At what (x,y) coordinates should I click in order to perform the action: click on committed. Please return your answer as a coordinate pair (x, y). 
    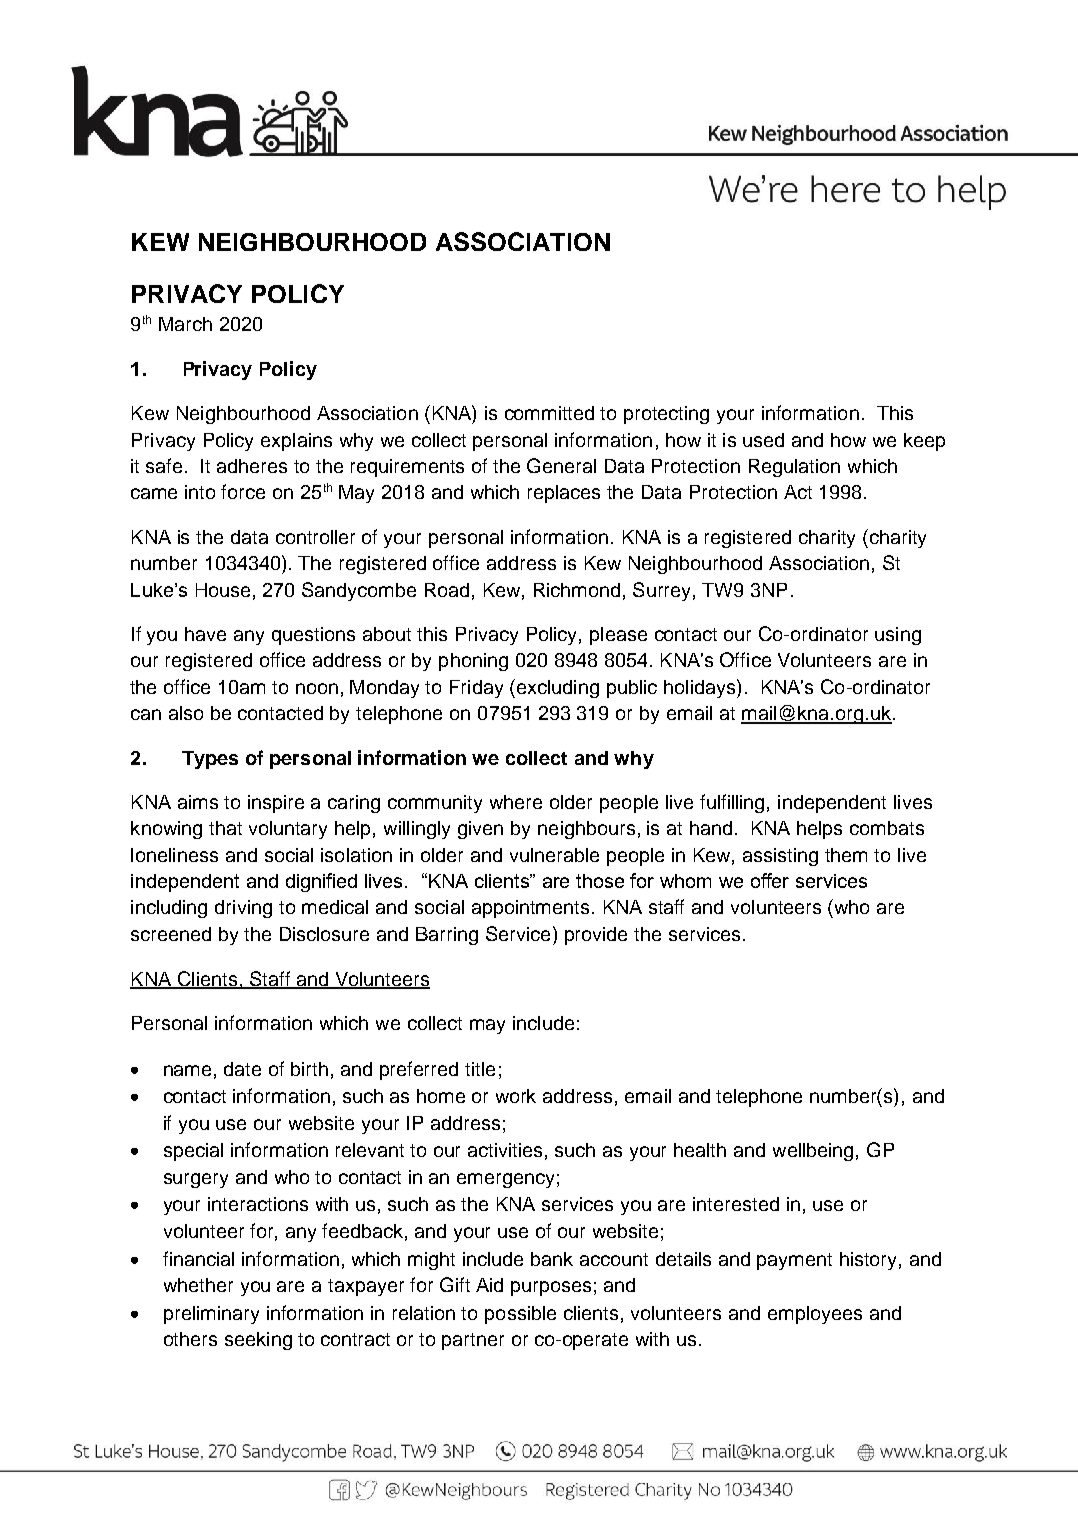
    Looking at the image, I should click on (549, 413).
